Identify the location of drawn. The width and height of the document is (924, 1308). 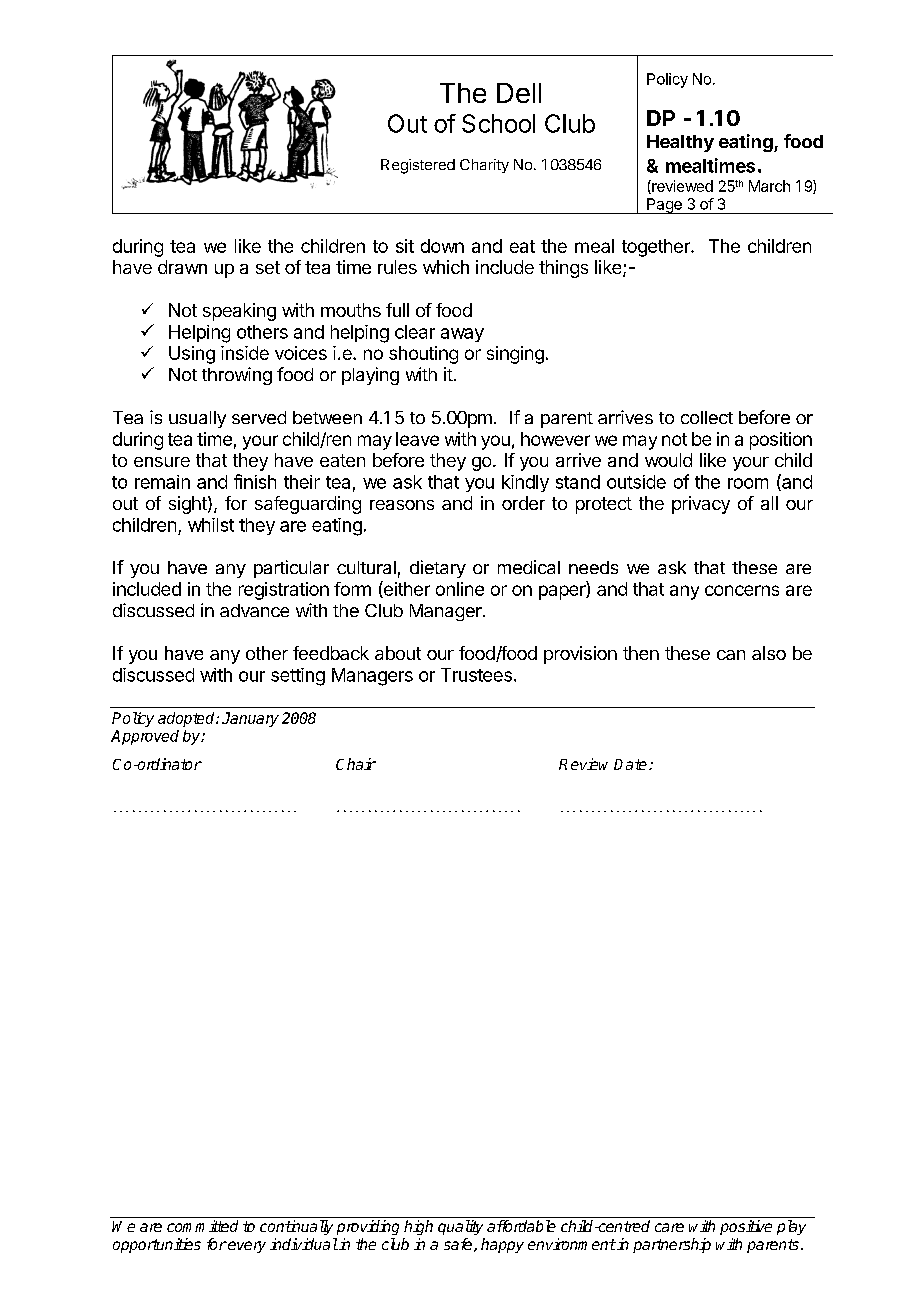
(182, 267).
